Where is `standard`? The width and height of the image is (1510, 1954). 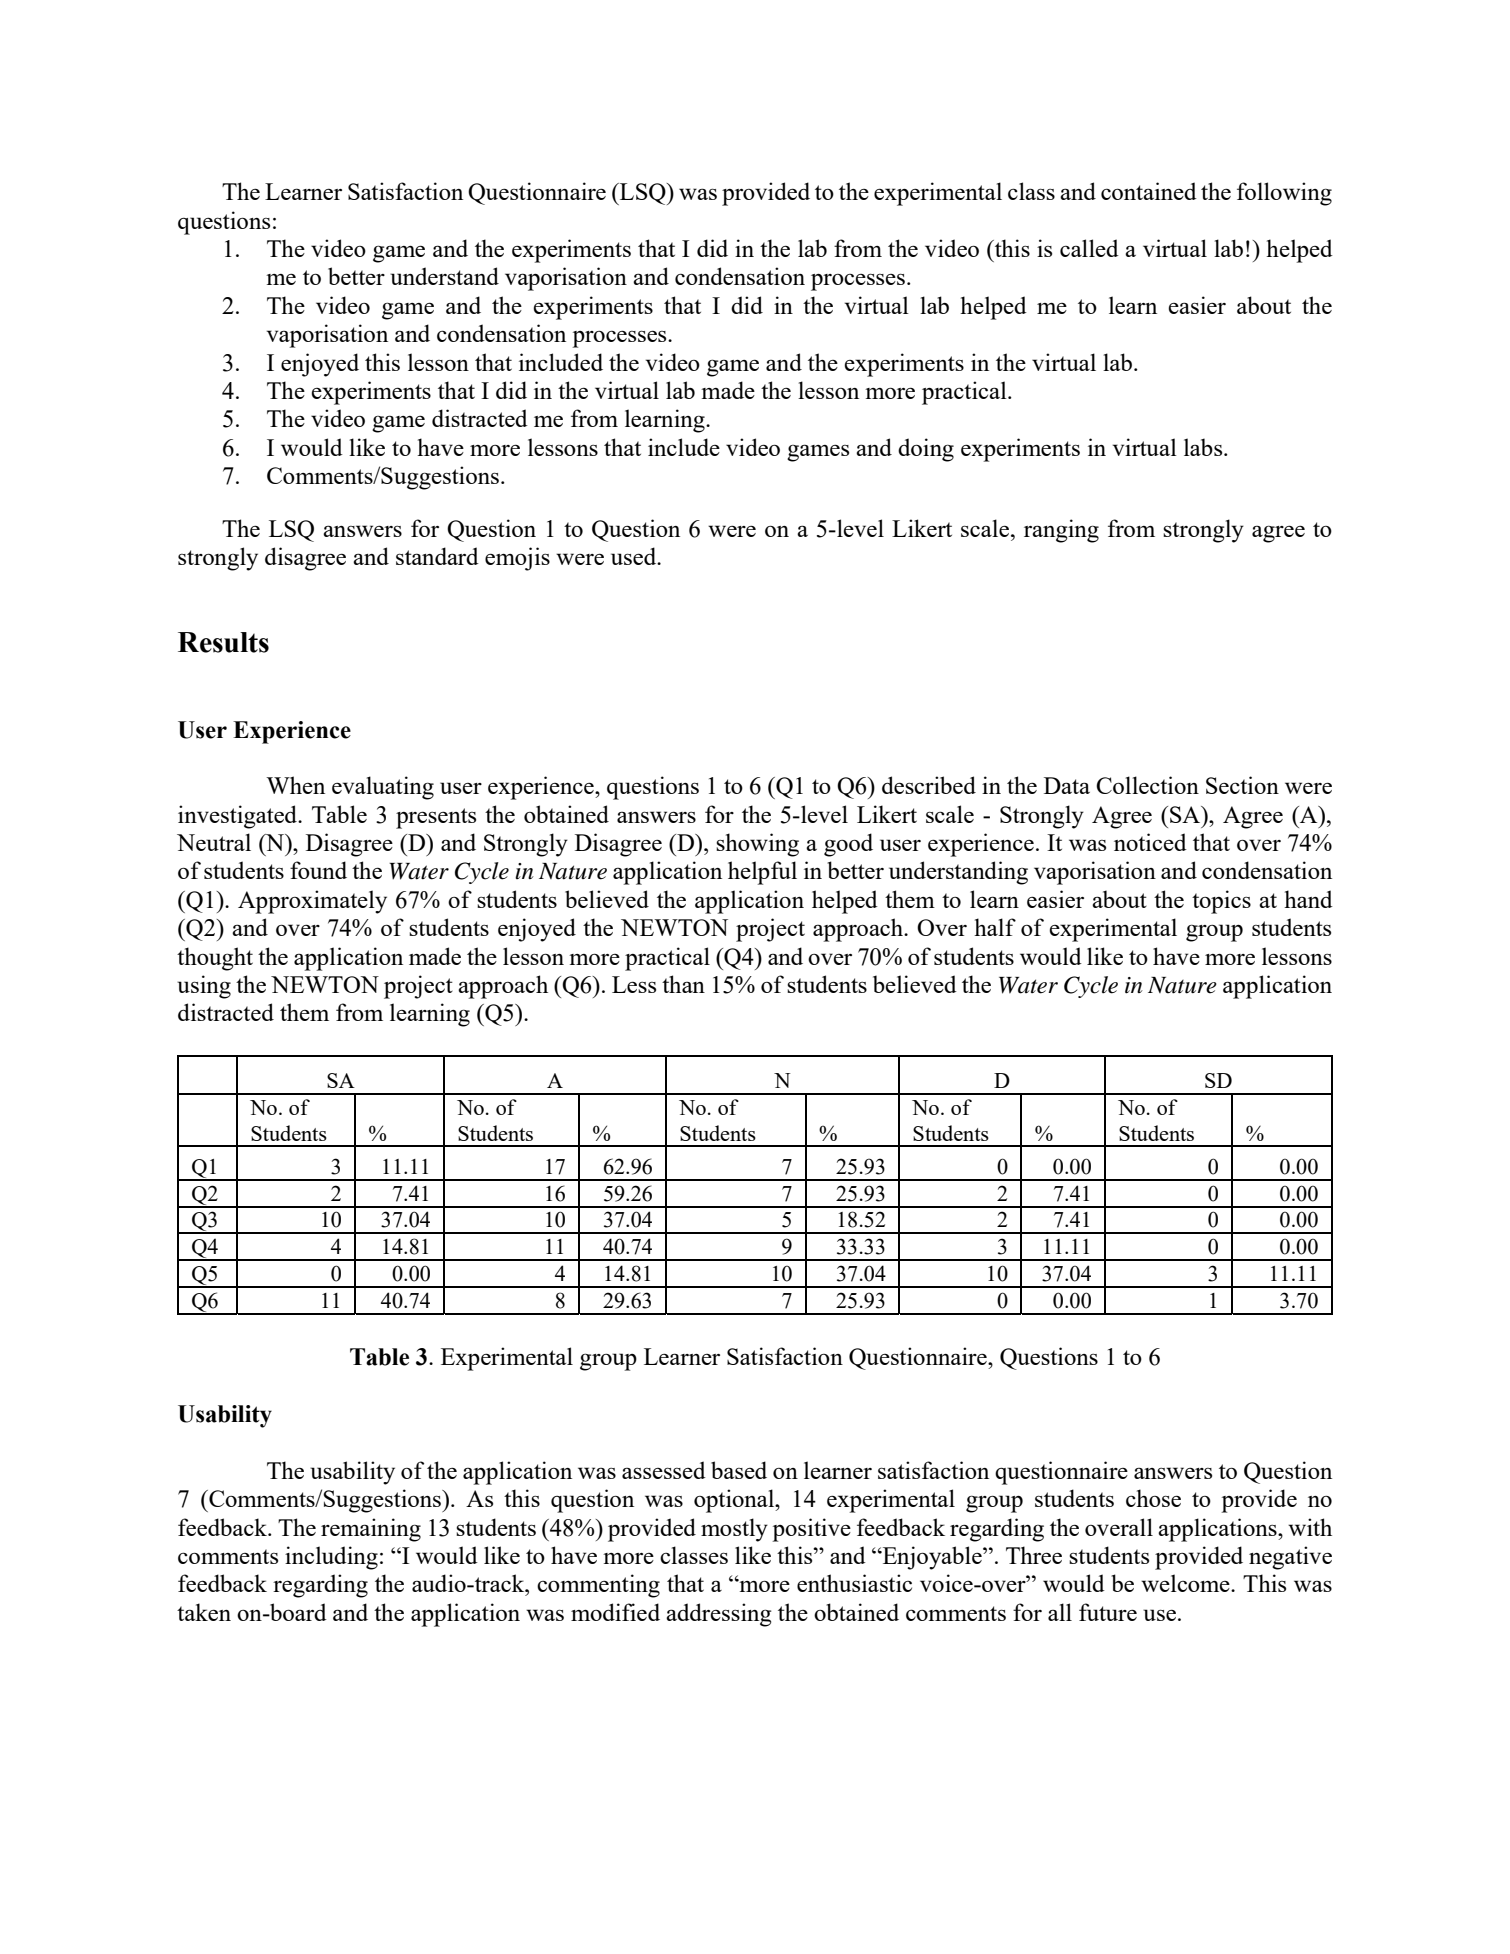
standard is located at coordinates (437, 556).
